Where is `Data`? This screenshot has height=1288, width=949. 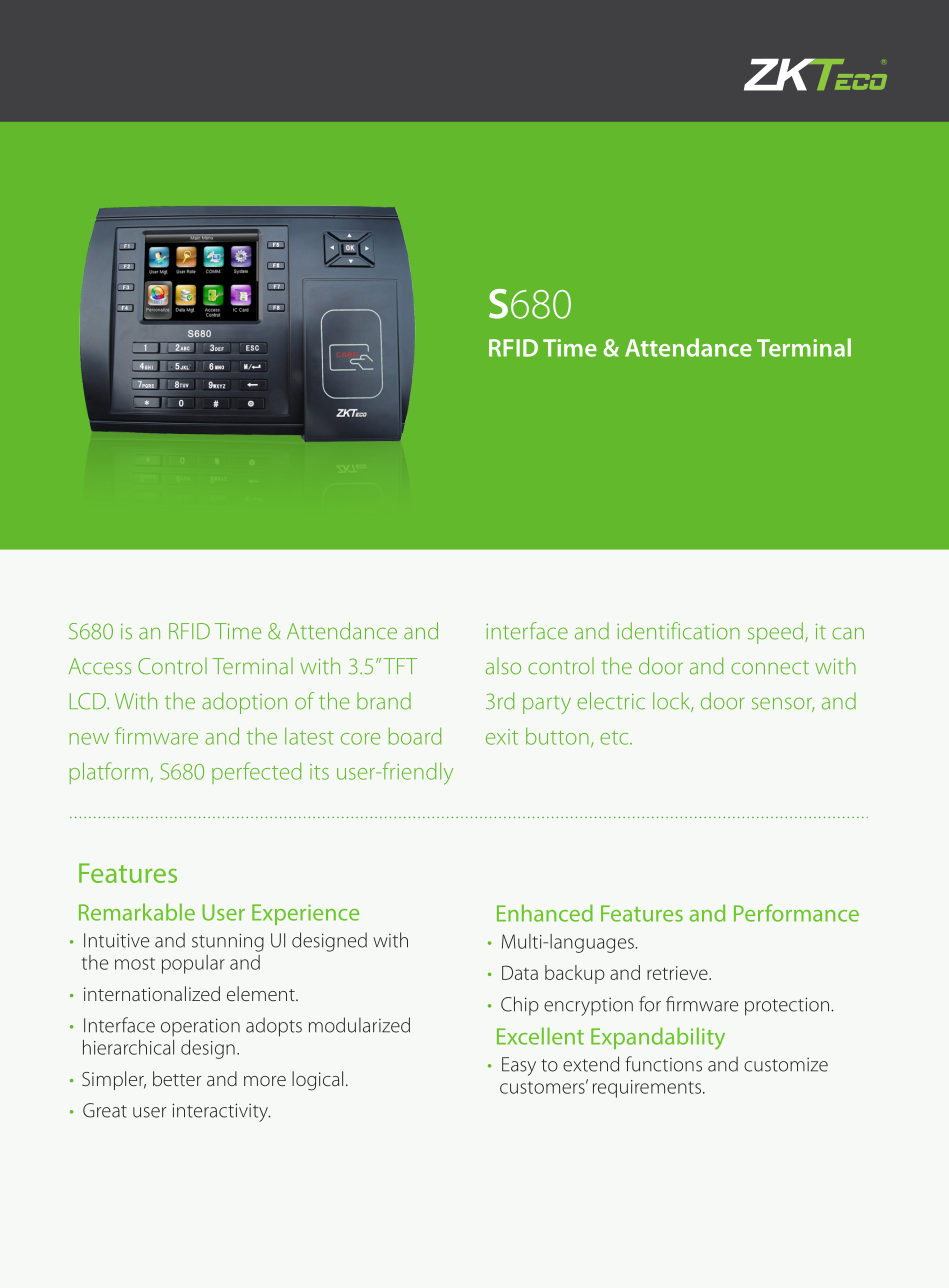
Data is located at coordinates (520, 972).
